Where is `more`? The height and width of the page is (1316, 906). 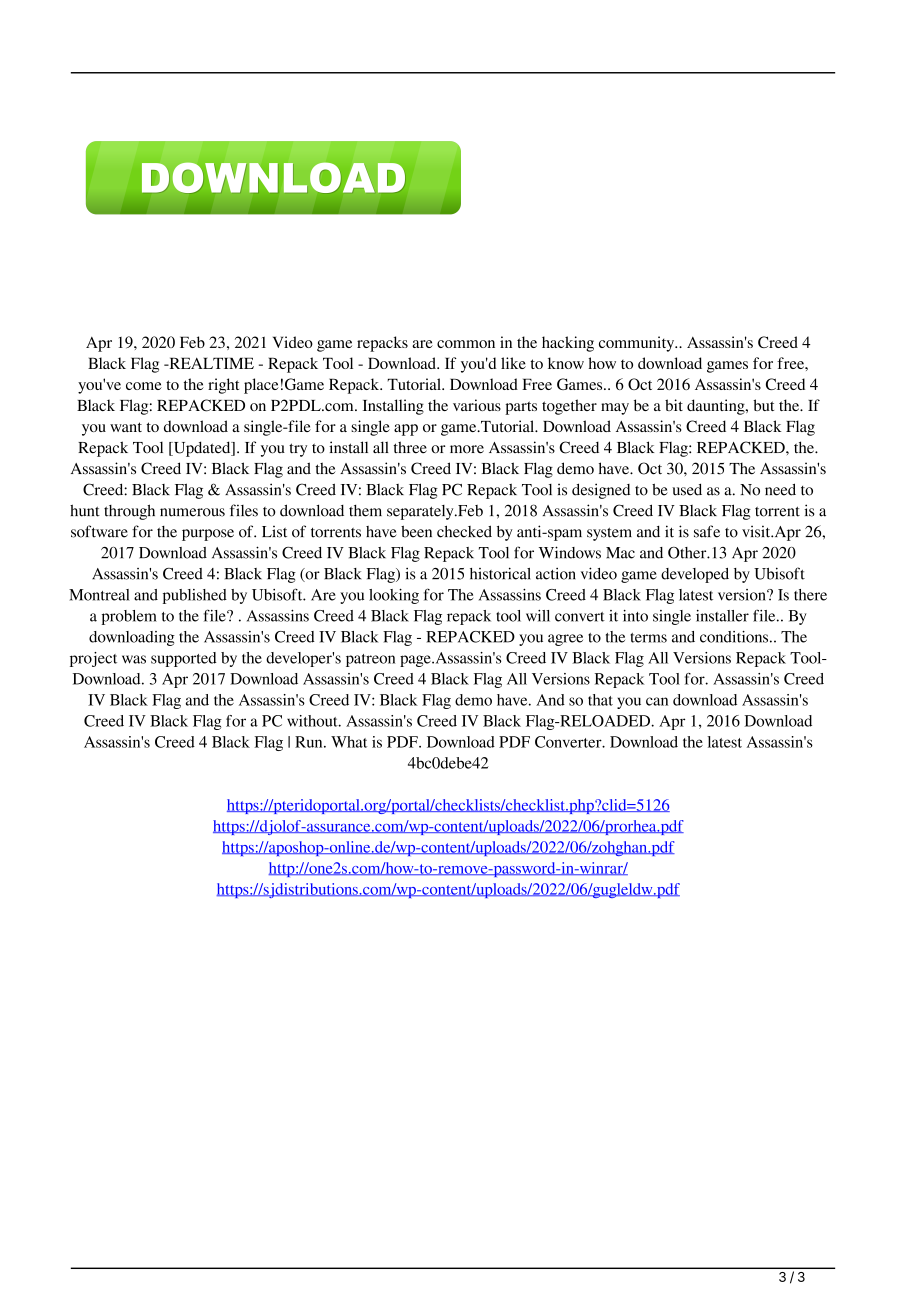
more is located at coordinates (467, 449).
